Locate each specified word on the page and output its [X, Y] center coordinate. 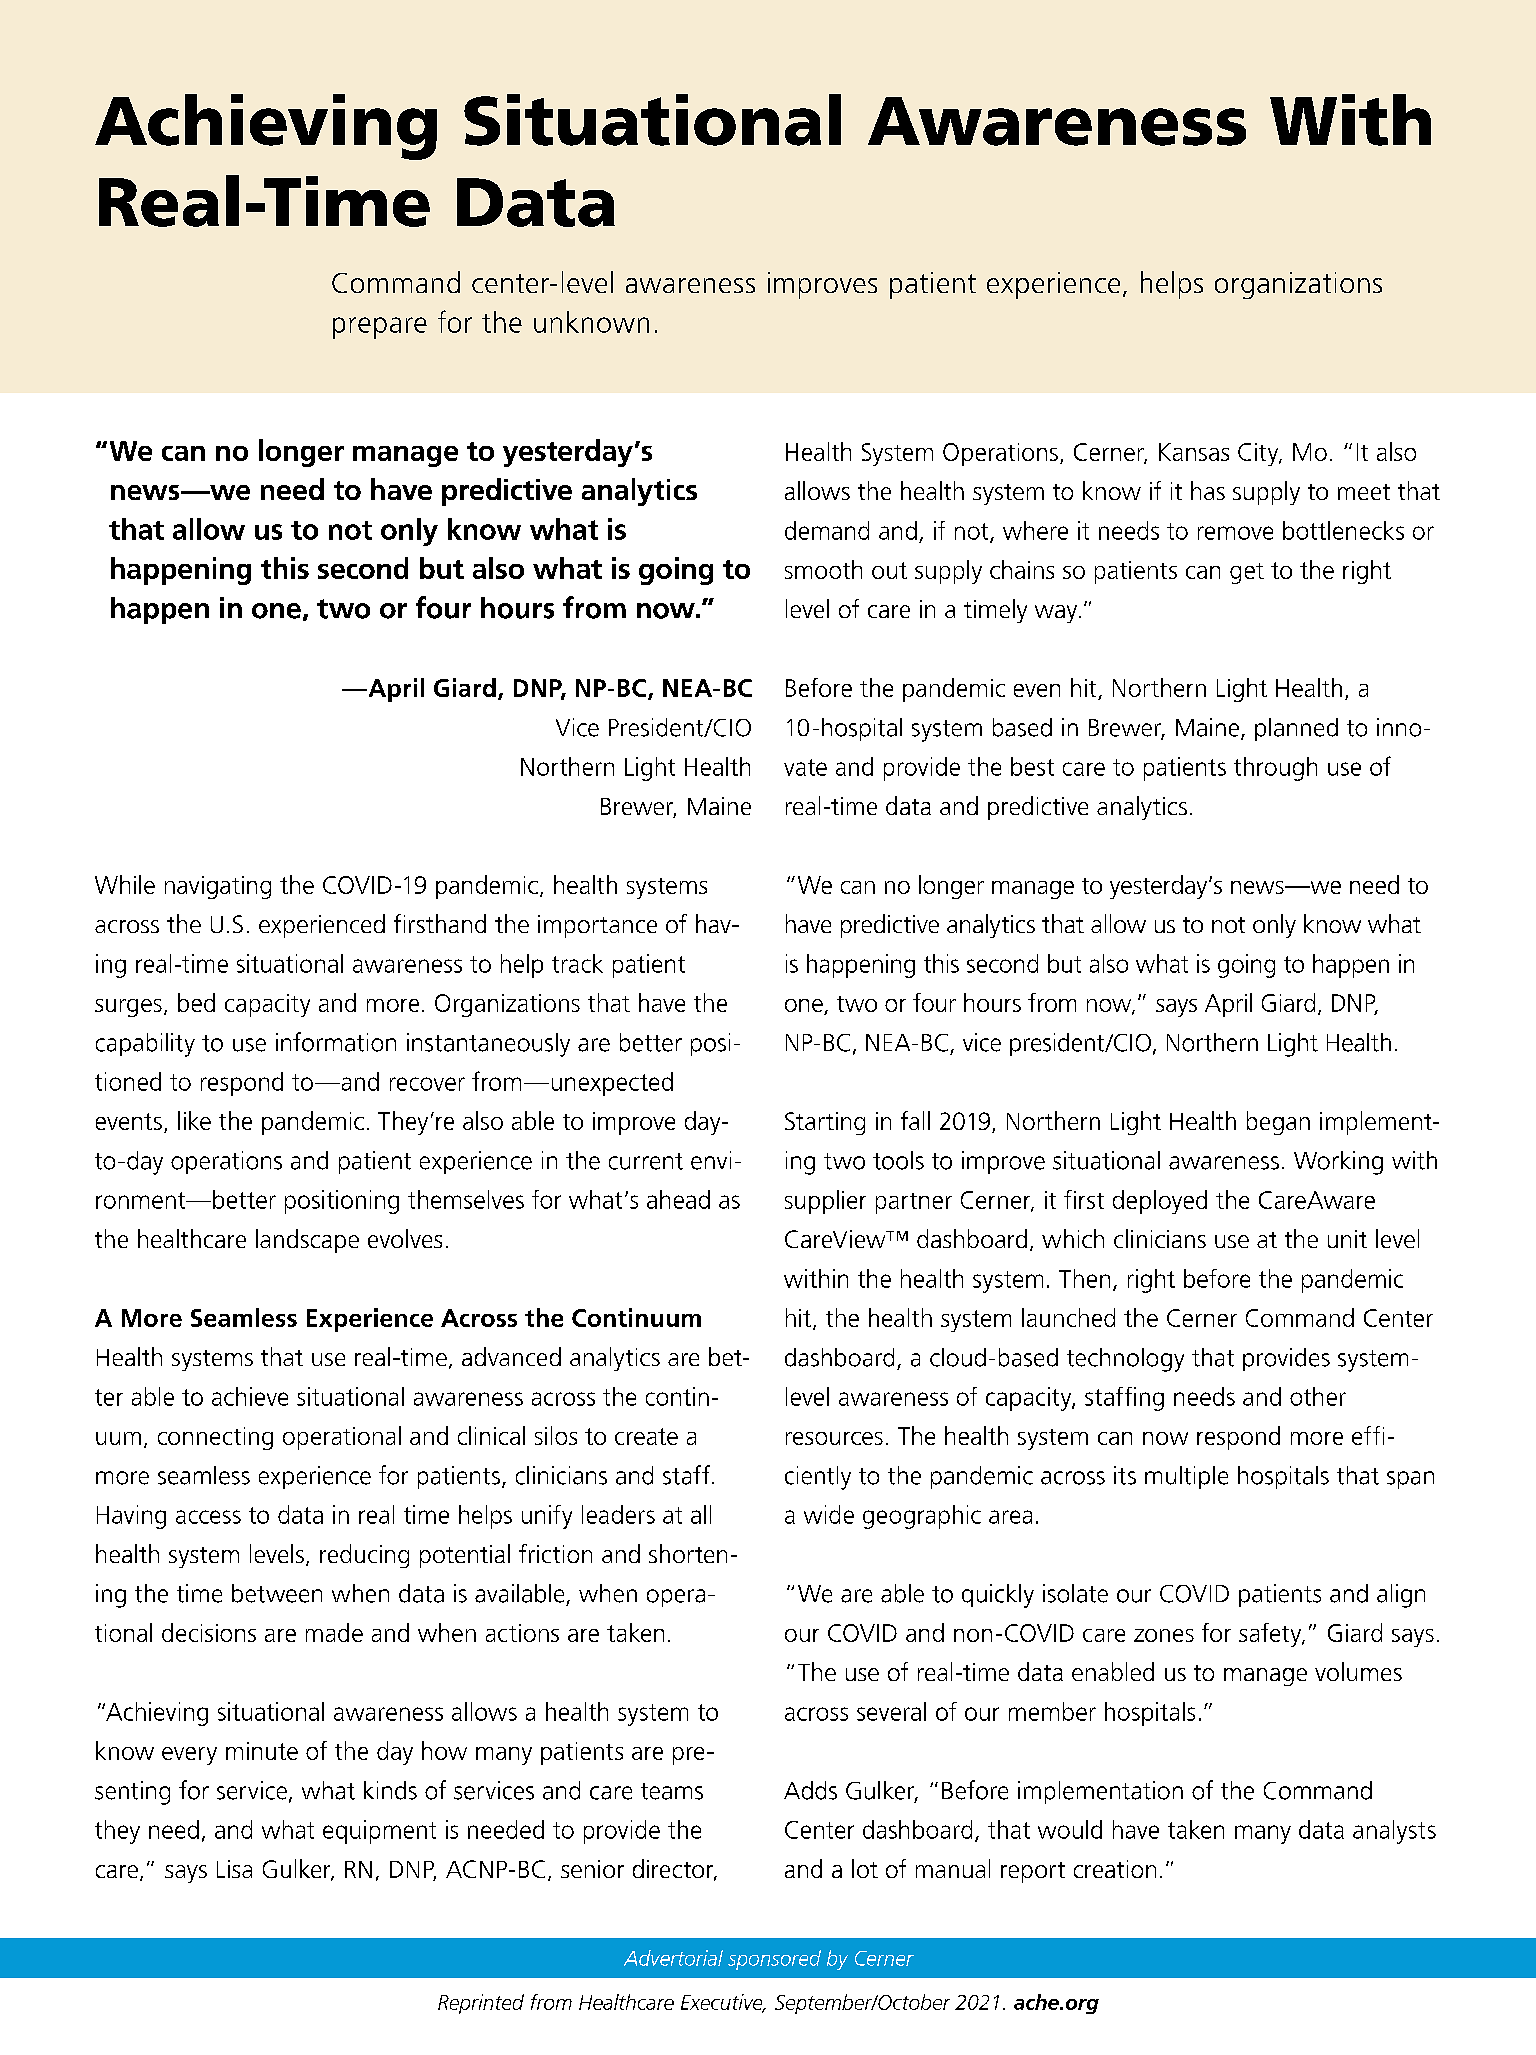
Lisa [234, 1869]
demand [827, 530]
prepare [380, 328]
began [1278, 1123]
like [194, 1120]
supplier [825, 1202]
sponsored [774, 1960]
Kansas [1194, 452]
